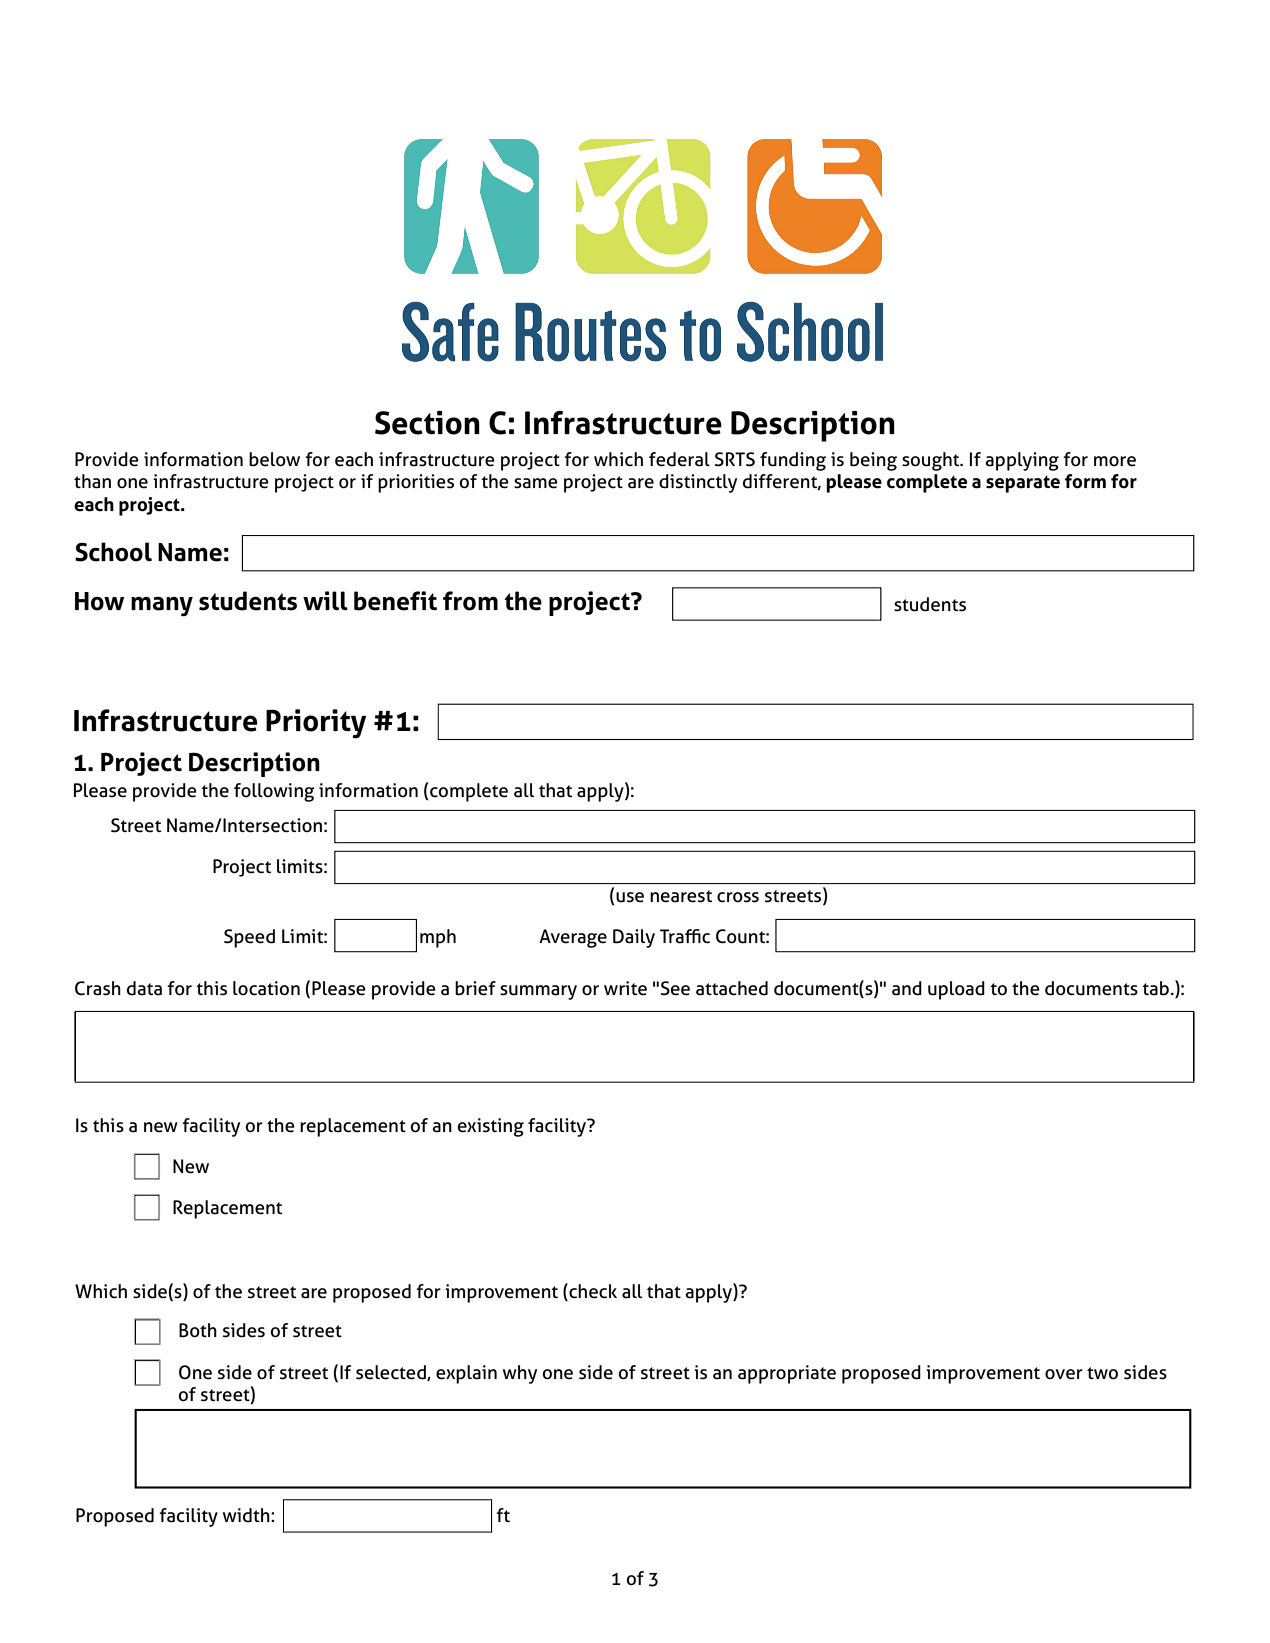 The image size is (1270, 1643). I want to click on following, so click(274, 792).
